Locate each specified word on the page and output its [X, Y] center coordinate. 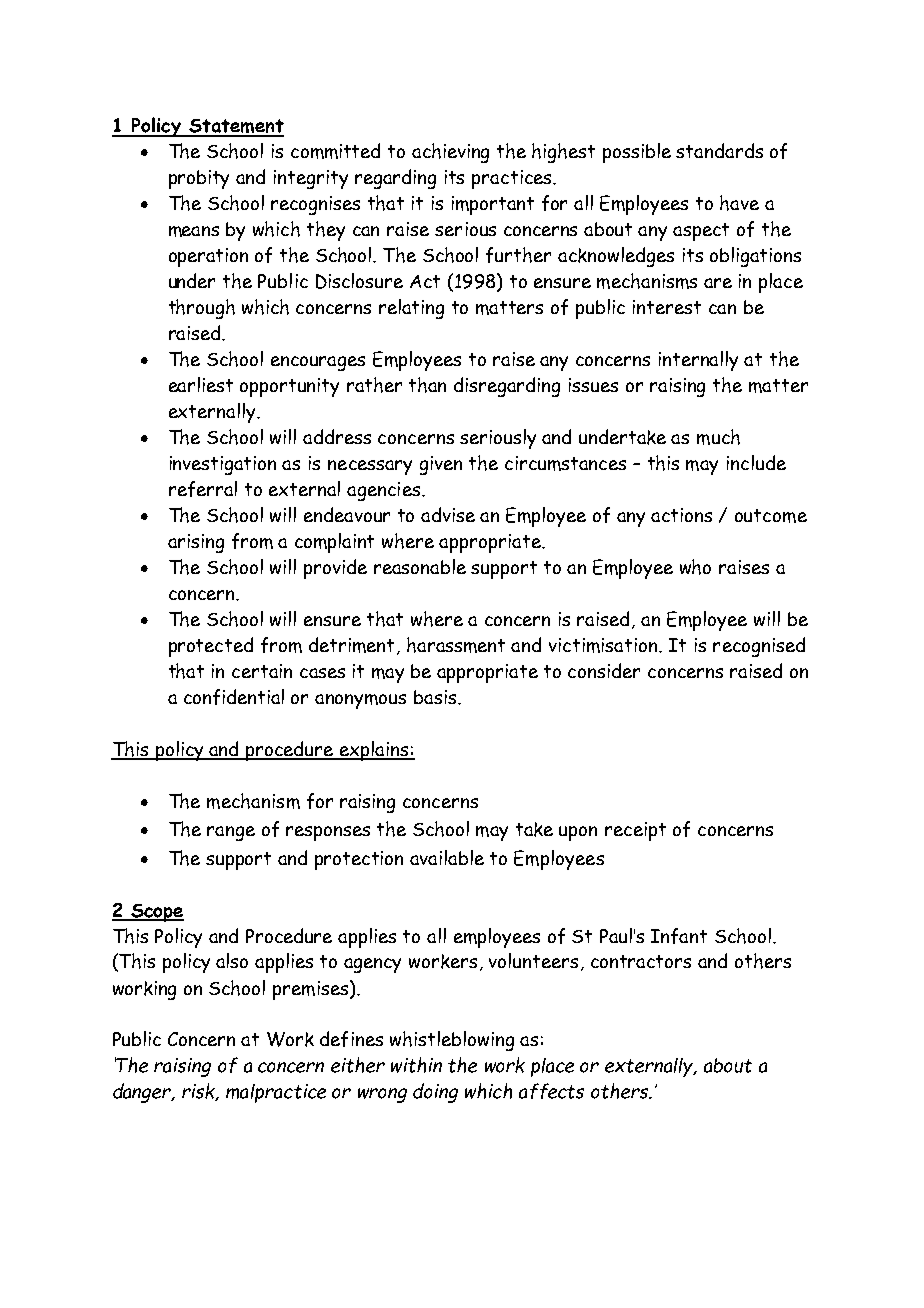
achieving [450, 153]
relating [411, 309]
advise [448, 514]
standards [719, 150]
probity [199, 179]
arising [196, 543]
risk [200, 1092]
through [202, 309]
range [231, 833]
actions [681, 515]
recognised [759, 647]
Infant [679, 936]
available [447, 857]
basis [436, 697]
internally [698, 361]
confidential [234, 697]
